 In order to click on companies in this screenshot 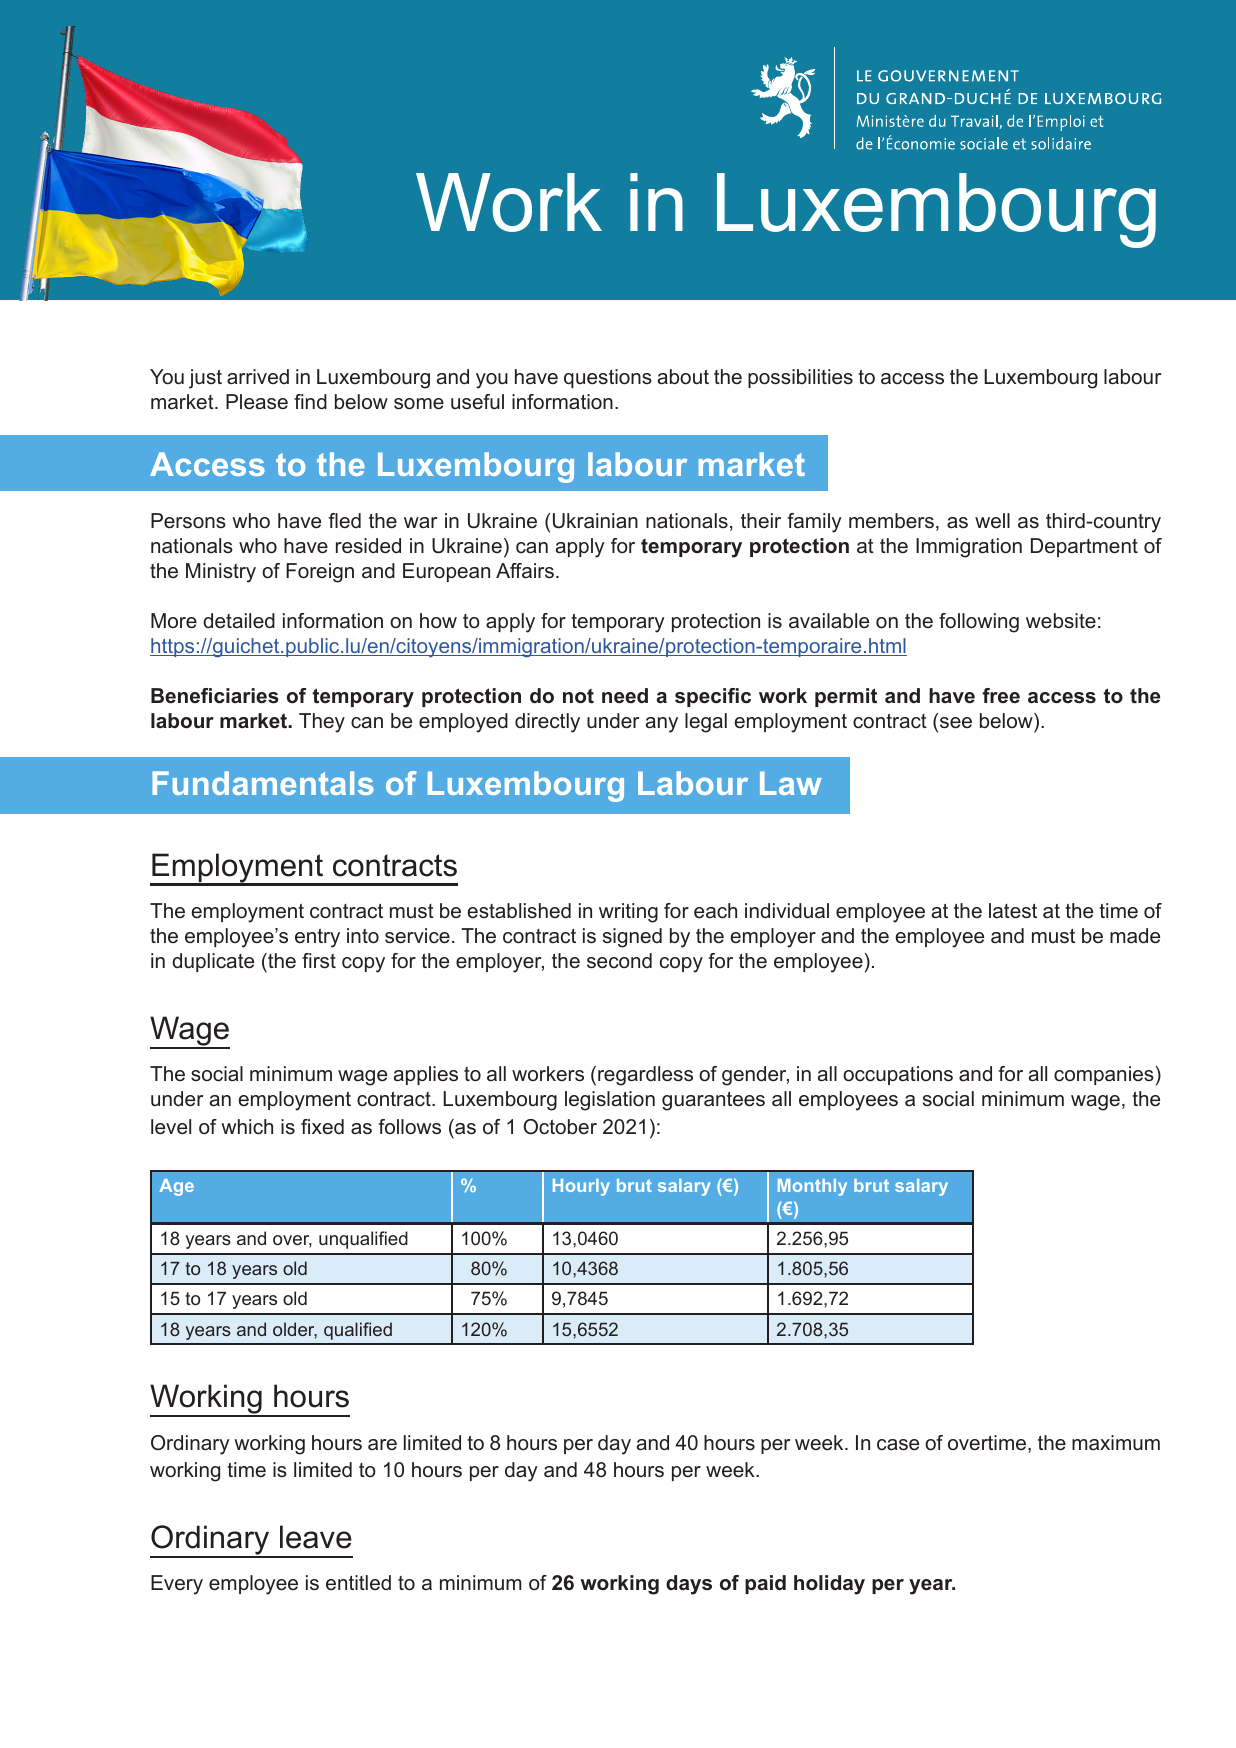, I will do `click(1104, 1075)`.
